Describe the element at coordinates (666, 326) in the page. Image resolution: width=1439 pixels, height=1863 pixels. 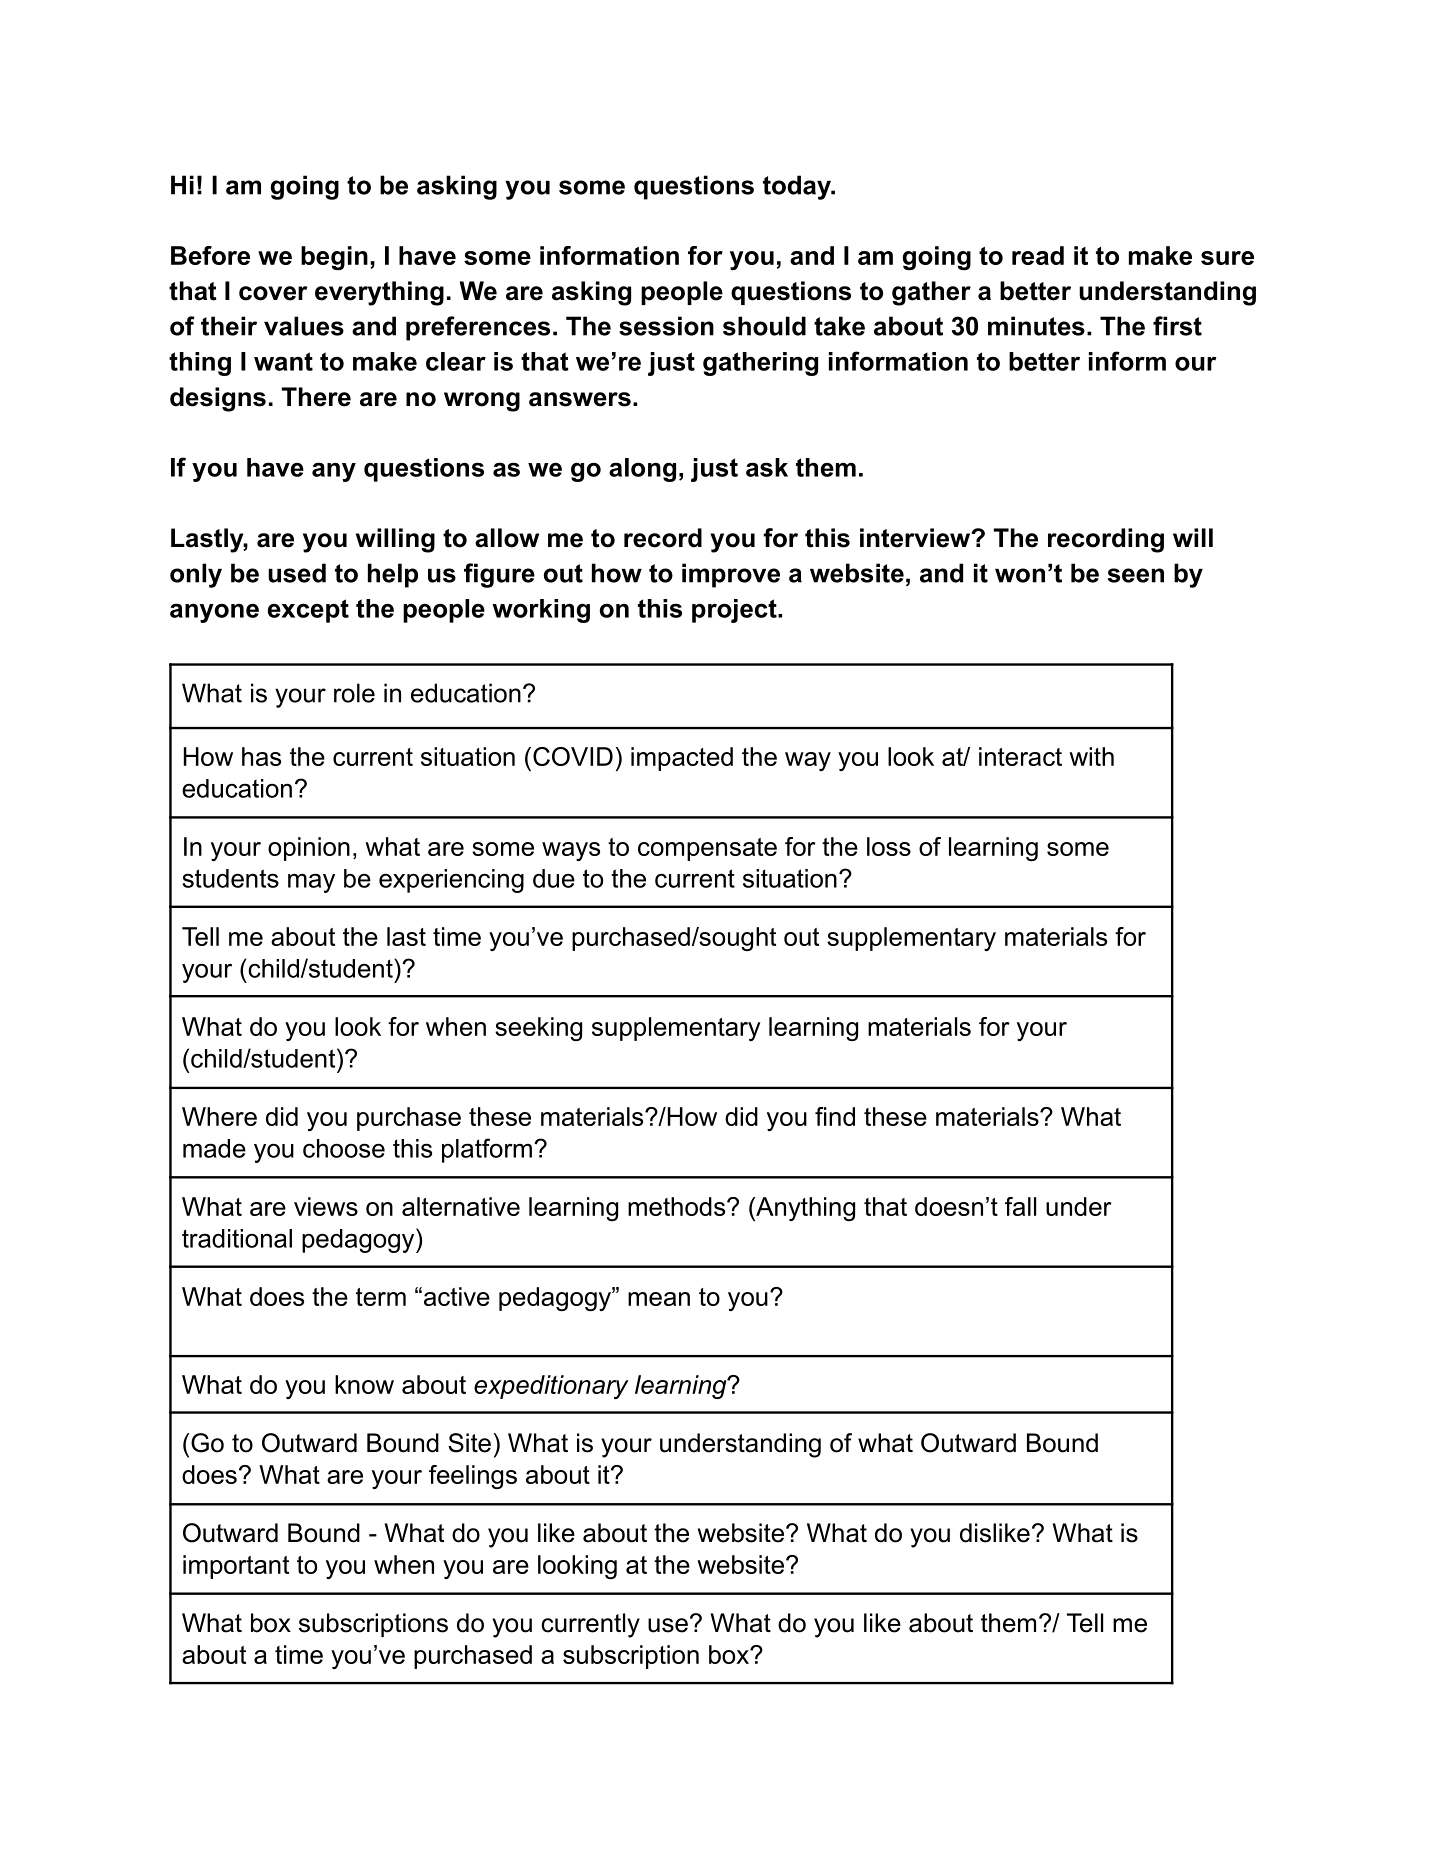
I see `session` at that location.
